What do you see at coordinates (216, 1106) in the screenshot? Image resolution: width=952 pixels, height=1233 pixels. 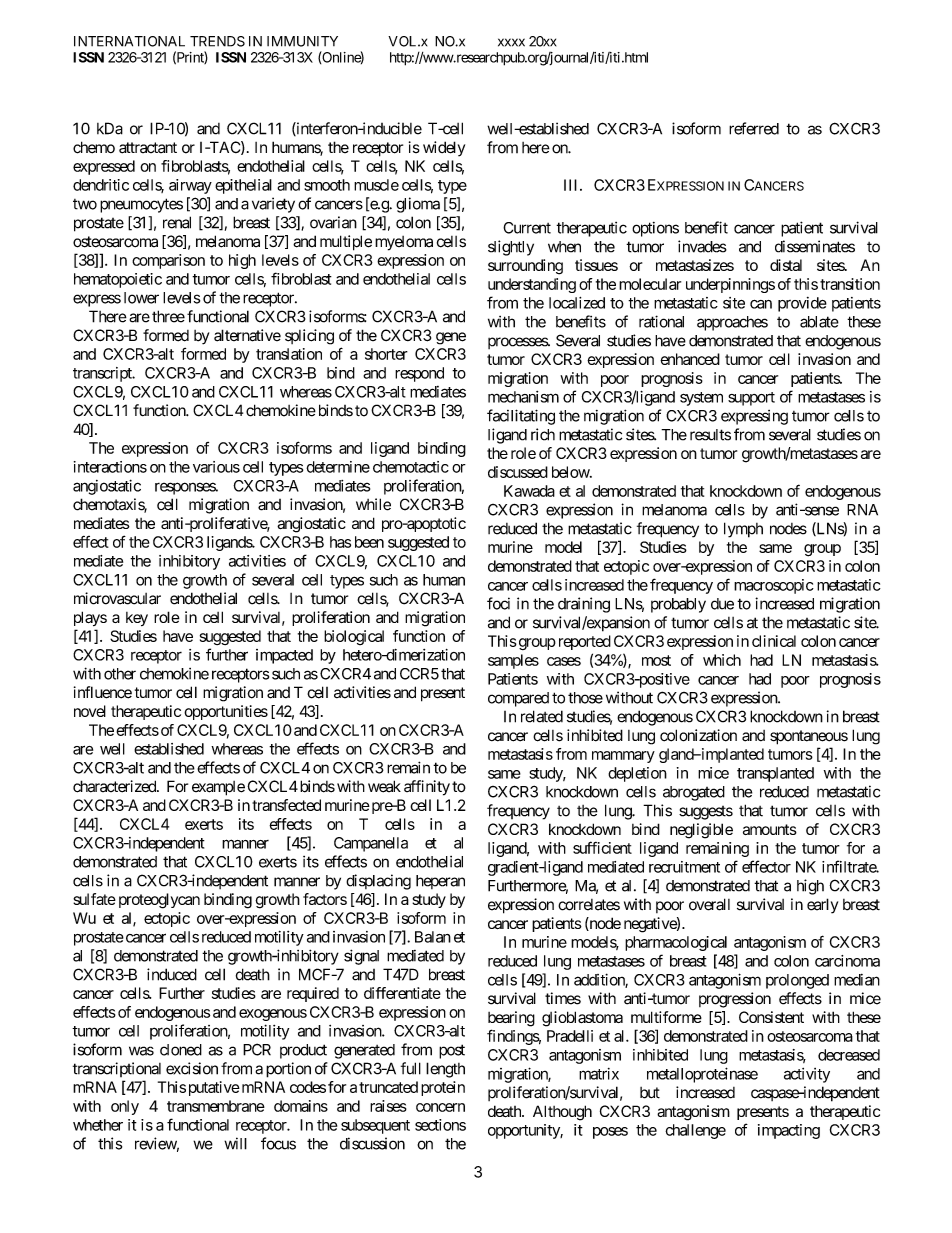 I see `transmembrane` at bounding box center [216, 1106].
